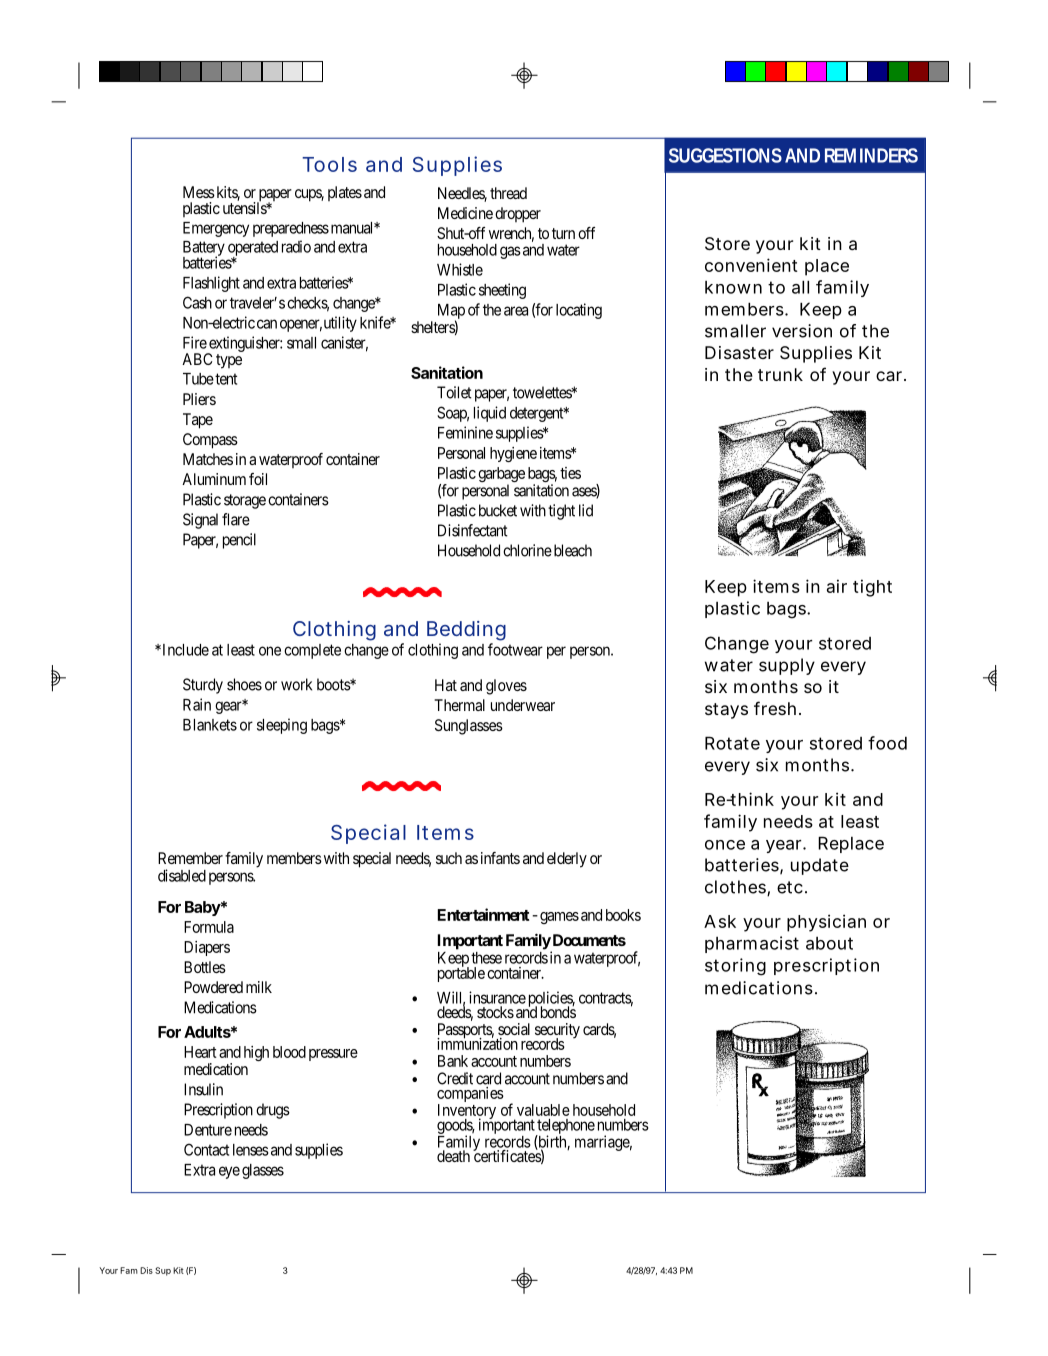 The image size is (1048, 1356). What do you see at coordinates (751, 265) in the screenshot?
I see `convenient` at bounding box center [751, 265].
